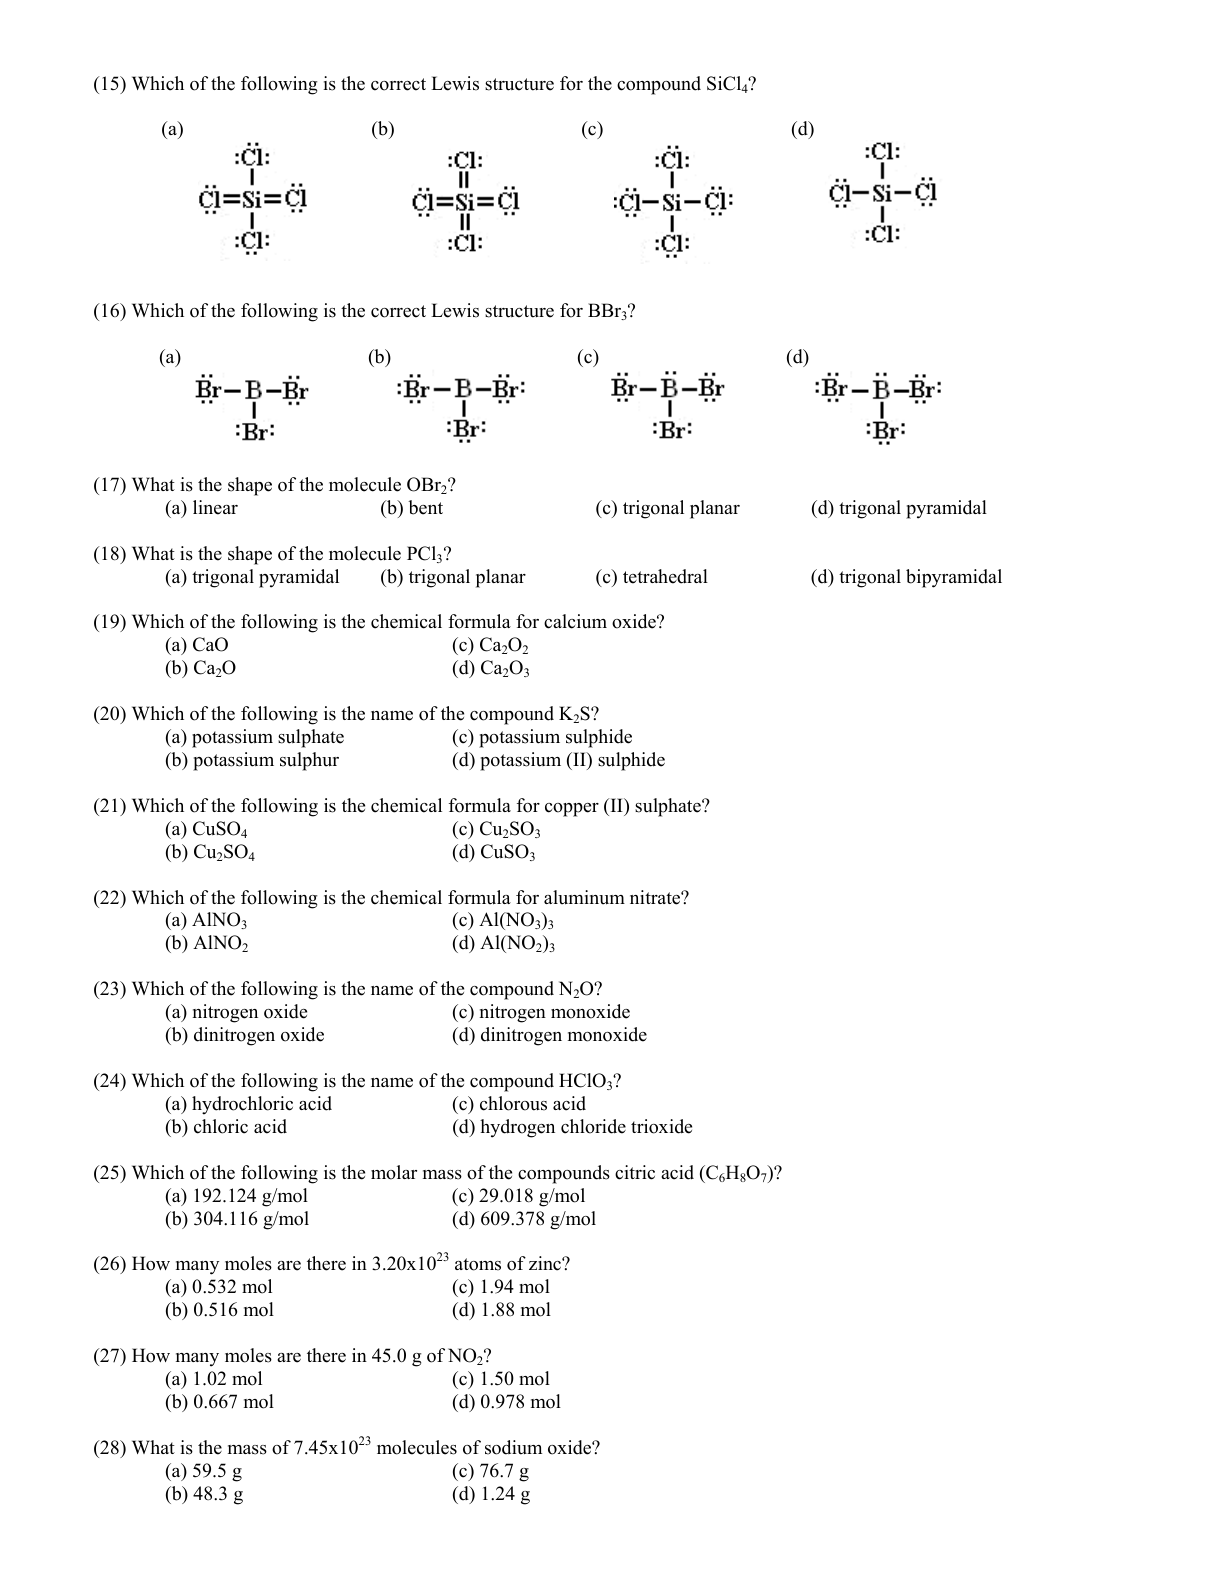 Image resolution: width=1220 pixels, height=1579 pixels. What do you see at coordinates (215, 507) in the screenshot?
I see `linear` at bounding box center [215, 507].
